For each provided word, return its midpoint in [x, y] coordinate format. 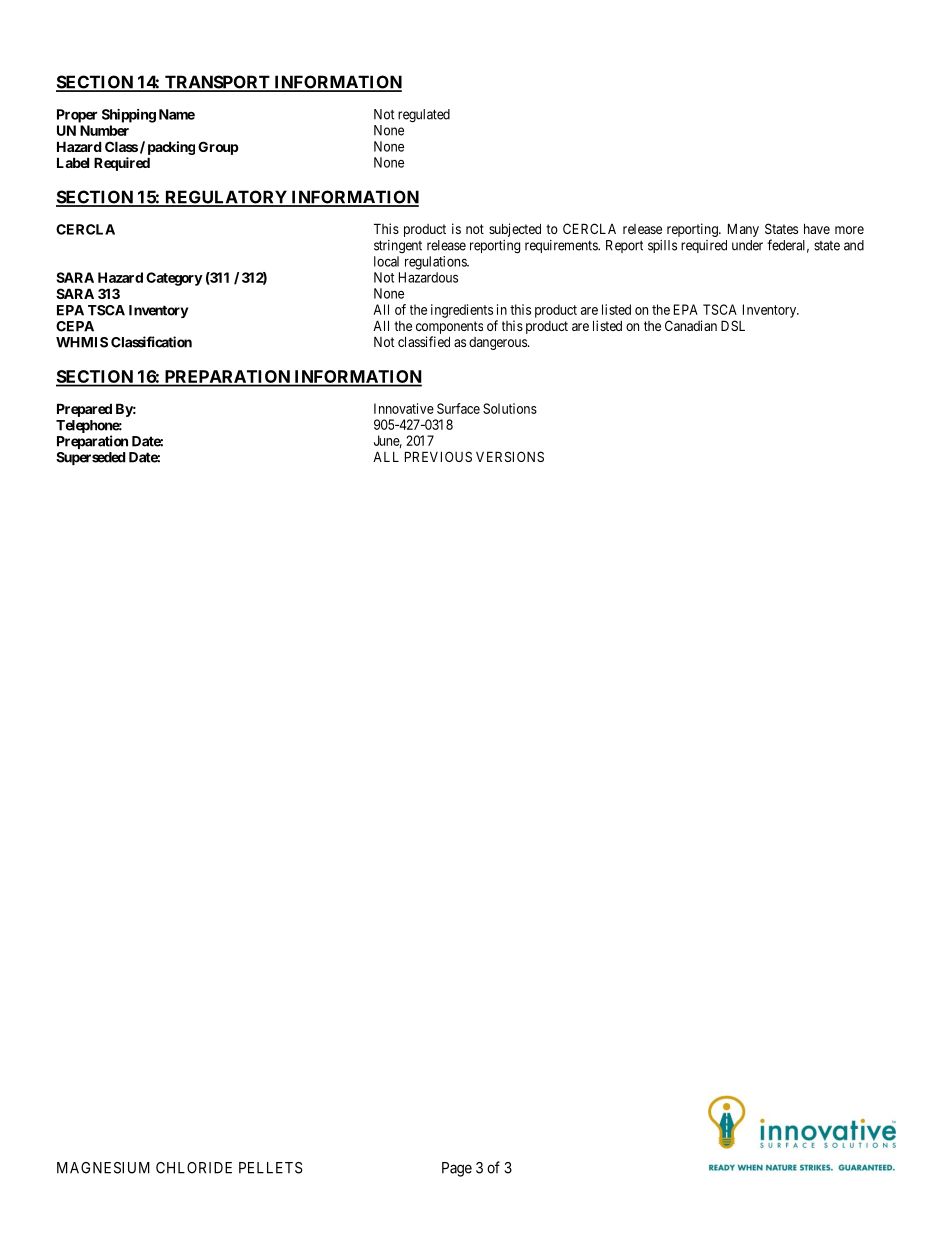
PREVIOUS [438, 456]
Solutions [510, 408]
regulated [424, 116]
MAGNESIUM [103, 1168]
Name [177, 114]
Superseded [91, 458]
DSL [733, 325]
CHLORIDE [194, 1168]
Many [743, 230]
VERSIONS [510, 456]
